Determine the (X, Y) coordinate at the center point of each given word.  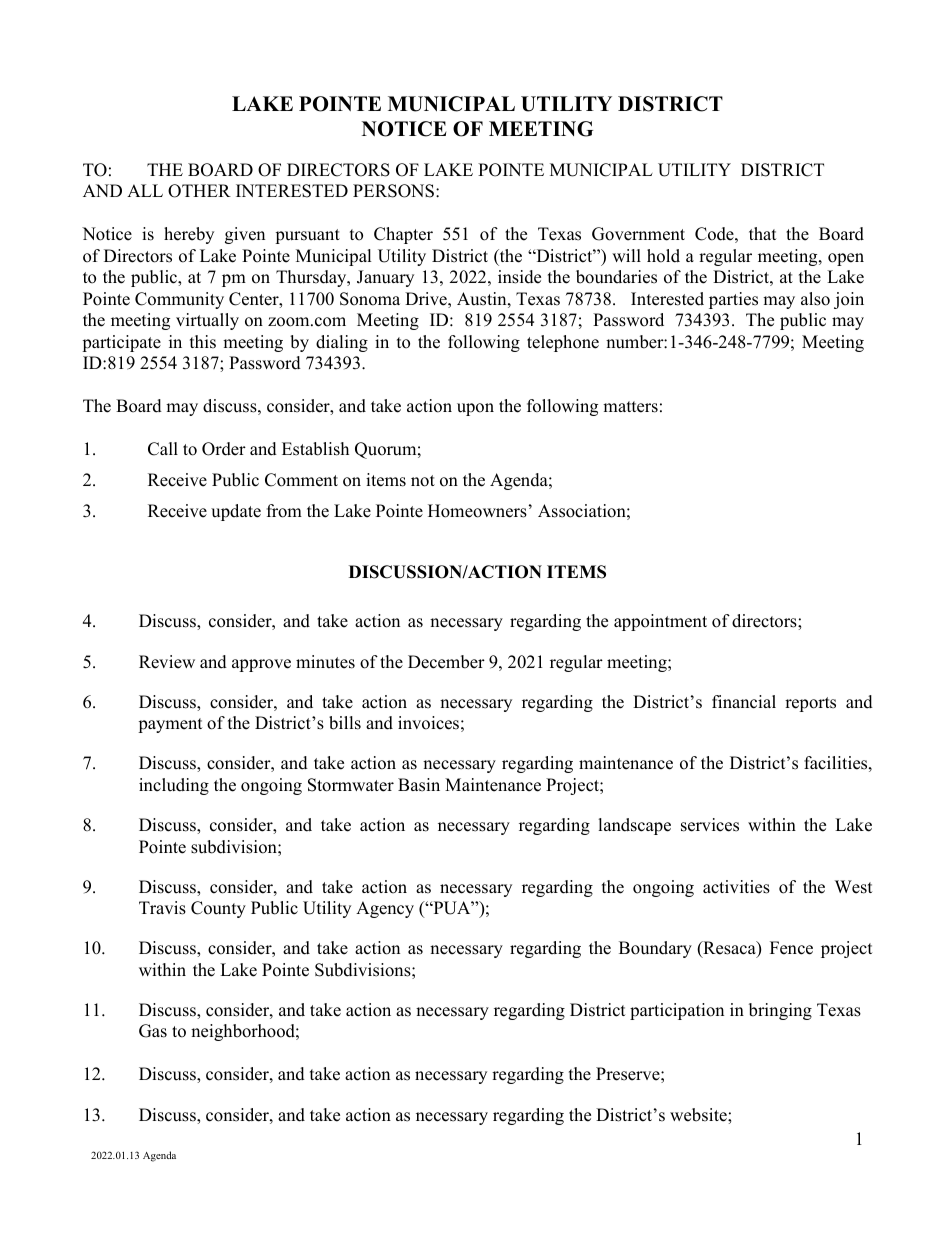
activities (736, 887)
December (446, 662)
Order (224, 449)
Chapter (403, 235)
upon (475, 409)
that (763, 233)
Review (167, 662)
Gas (153, 1031)
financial (744, 702)
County (218, 909)
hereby (189, 235)
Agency (385, 909)
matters (630, 407)
